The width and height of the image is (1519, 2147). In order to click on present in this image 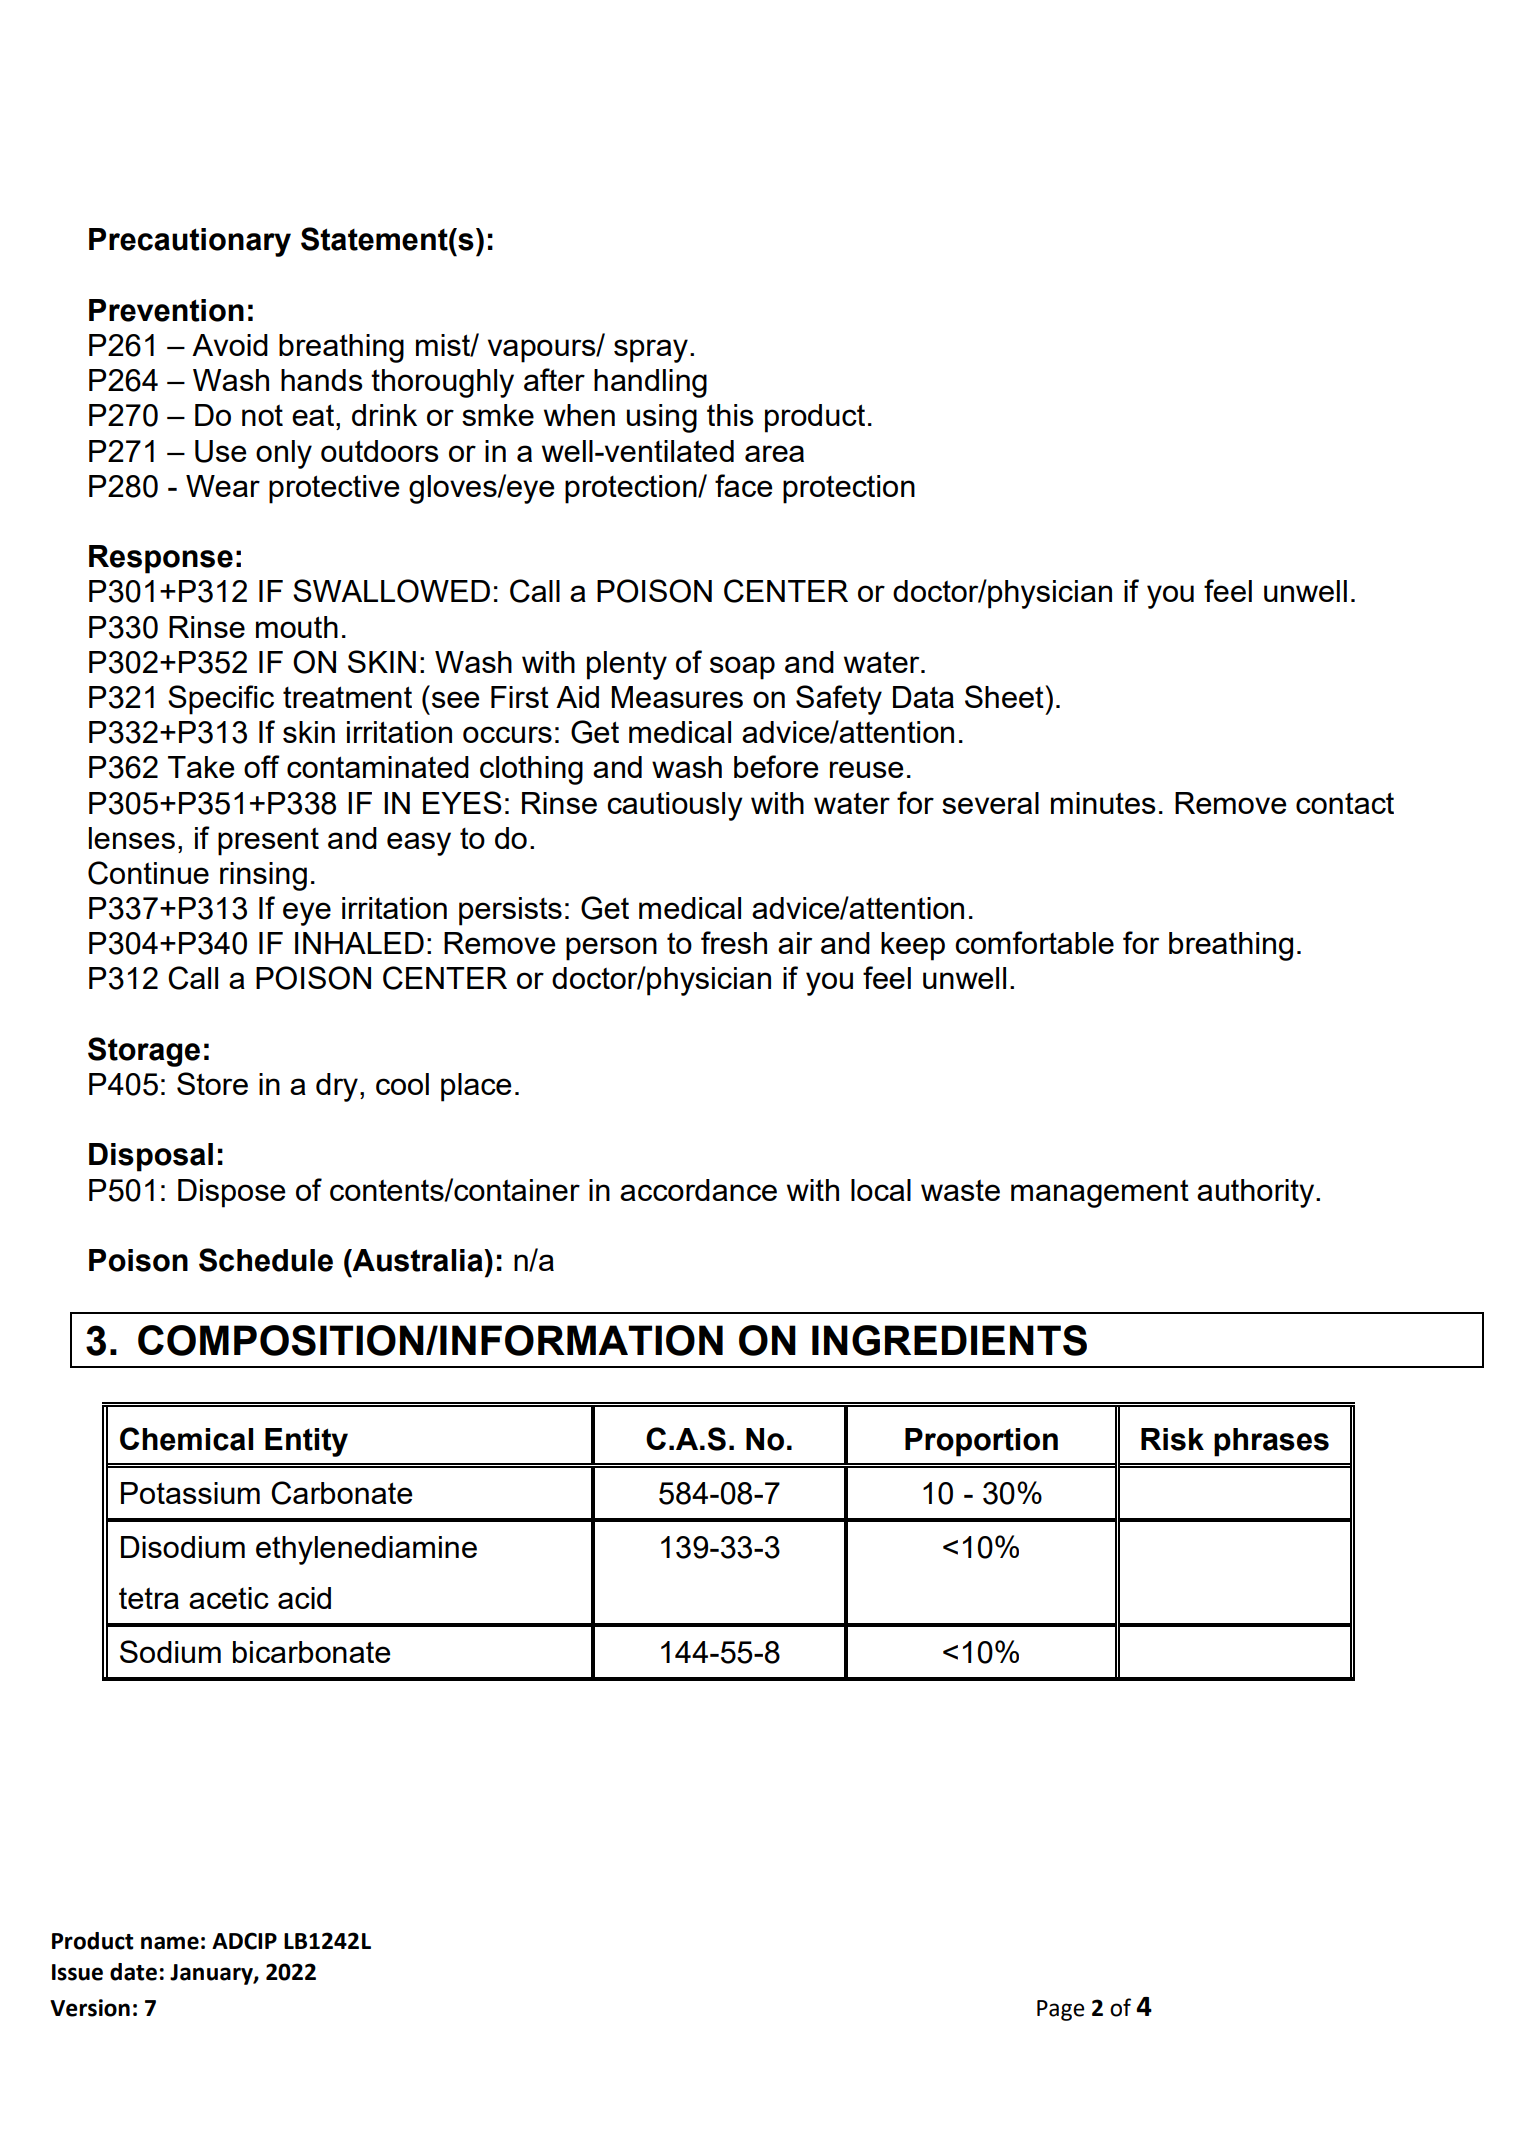, I will do `click(268, 842)`.
